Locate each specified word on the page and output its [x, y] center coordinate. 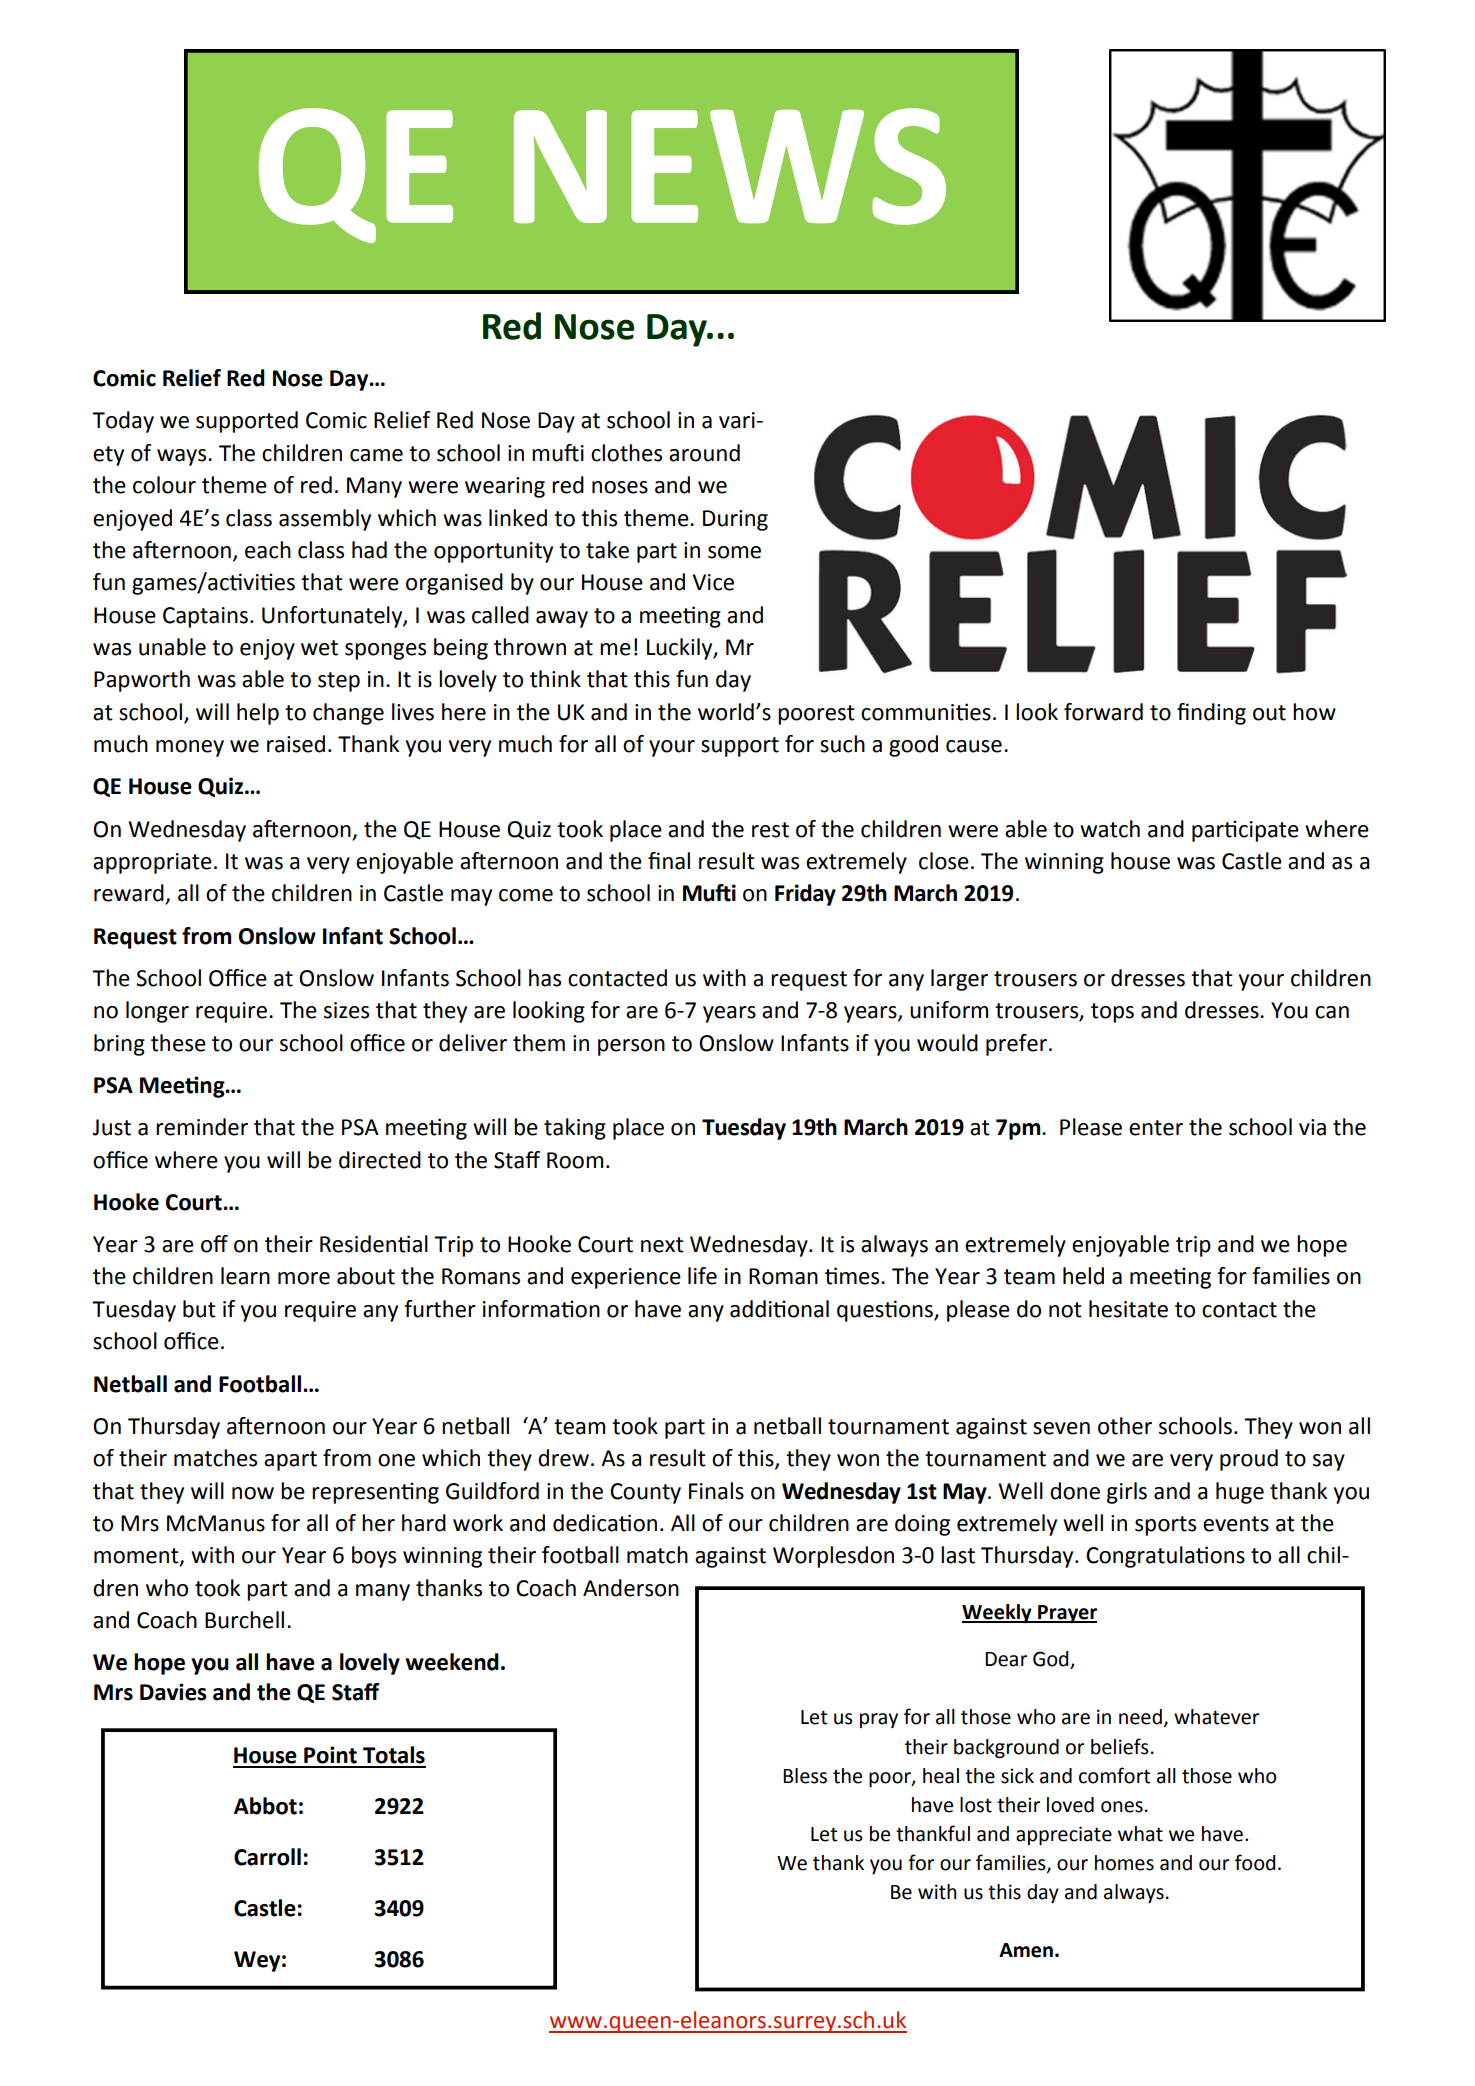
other [1125, 1426]
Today [123, 422]
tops [1112, 1013]
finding [1211, 714]
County [645, 1493]
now [253, 1493]
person [631, 1047]
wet [319, 648]
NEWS [730, 166]
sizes [346, 1010]
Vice [713, 582]
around [704, 453]
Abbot [265, 1806]
